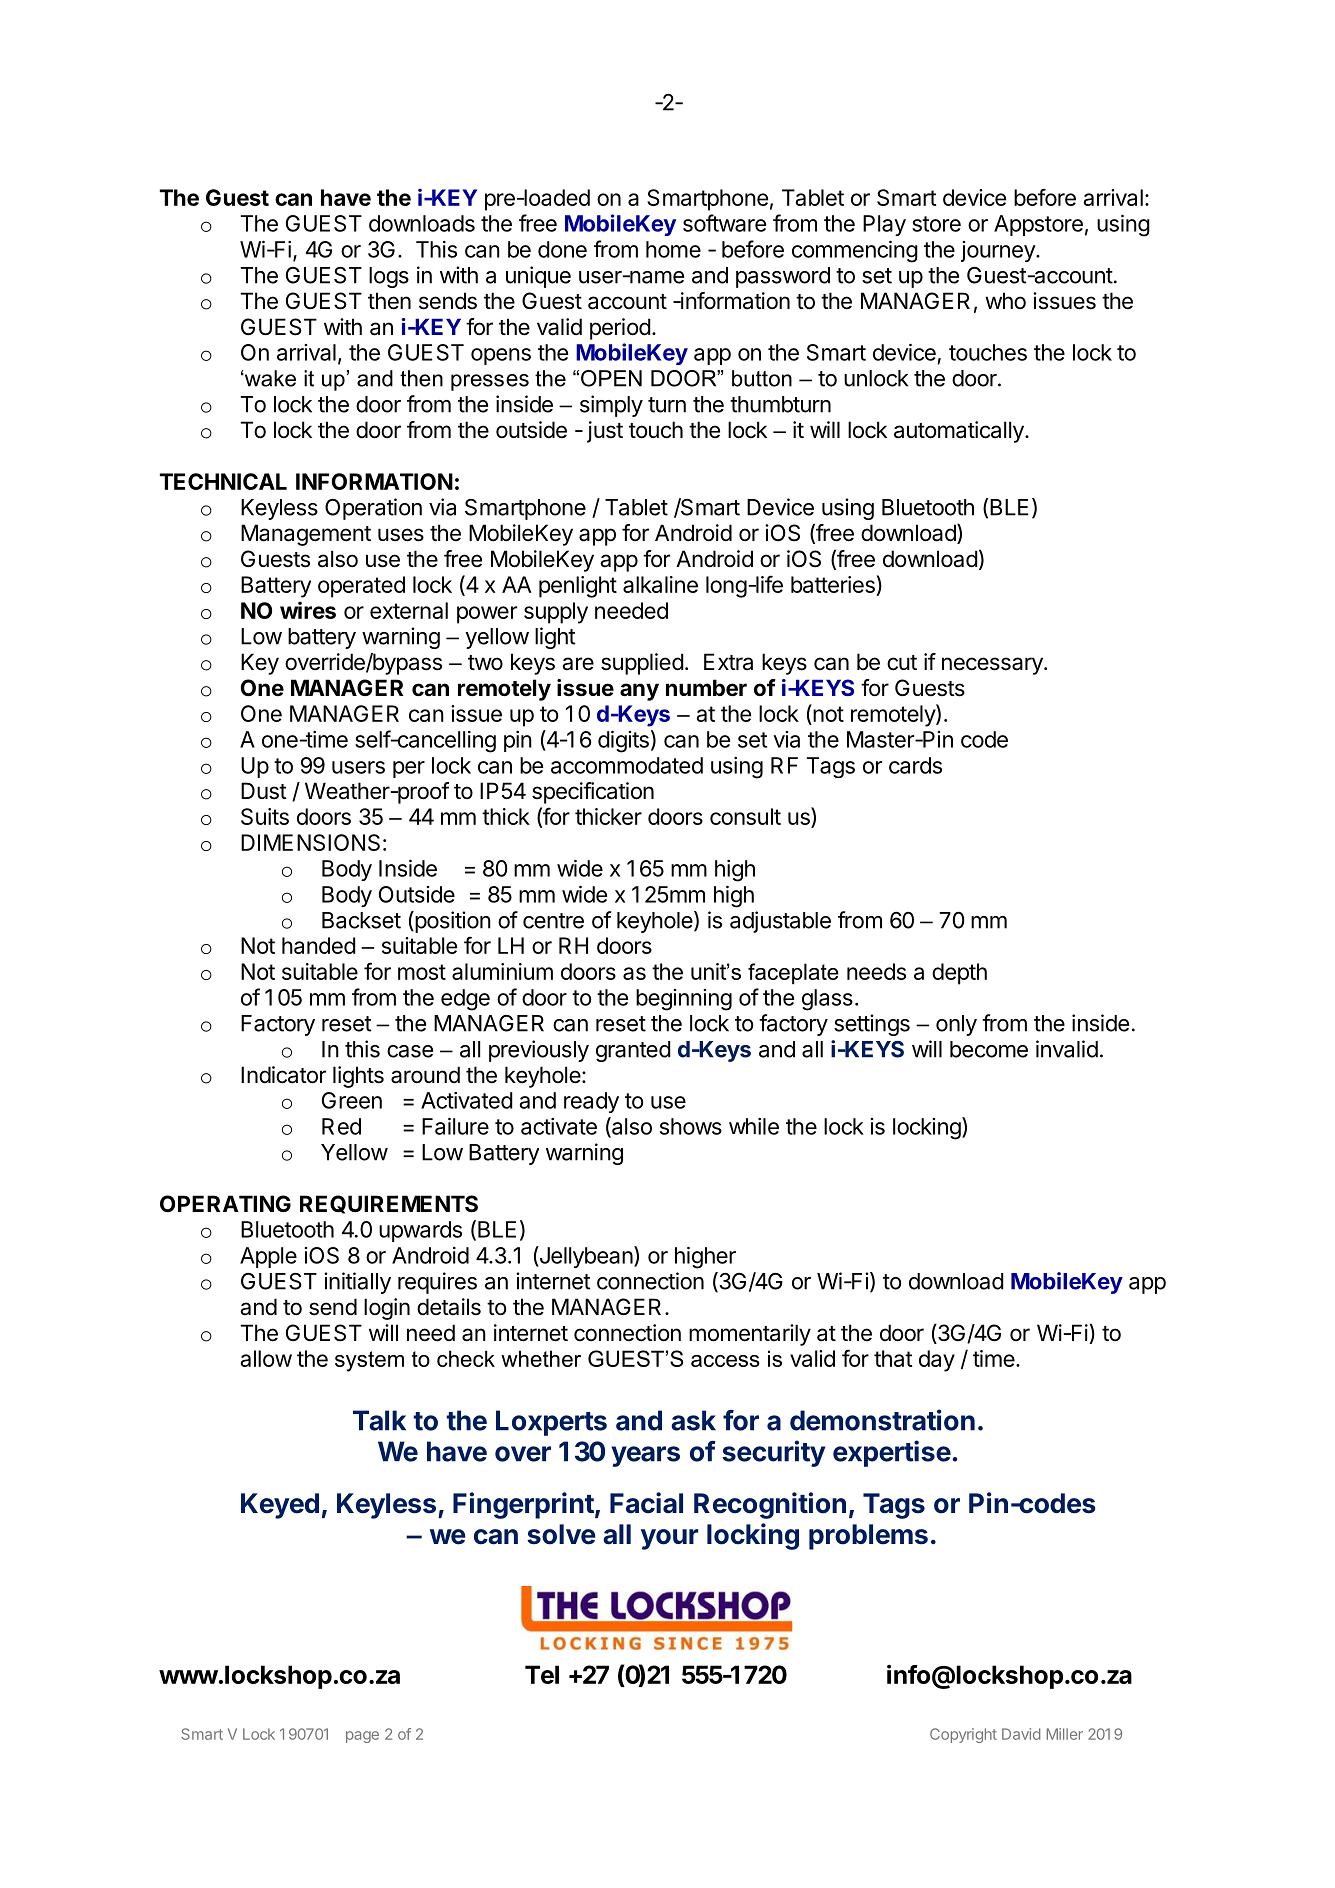 The image size is (1335, 1888). What do you see at coordinates (725, 1361) in the document?
I see `access` at bounding box center [725, 1361].
